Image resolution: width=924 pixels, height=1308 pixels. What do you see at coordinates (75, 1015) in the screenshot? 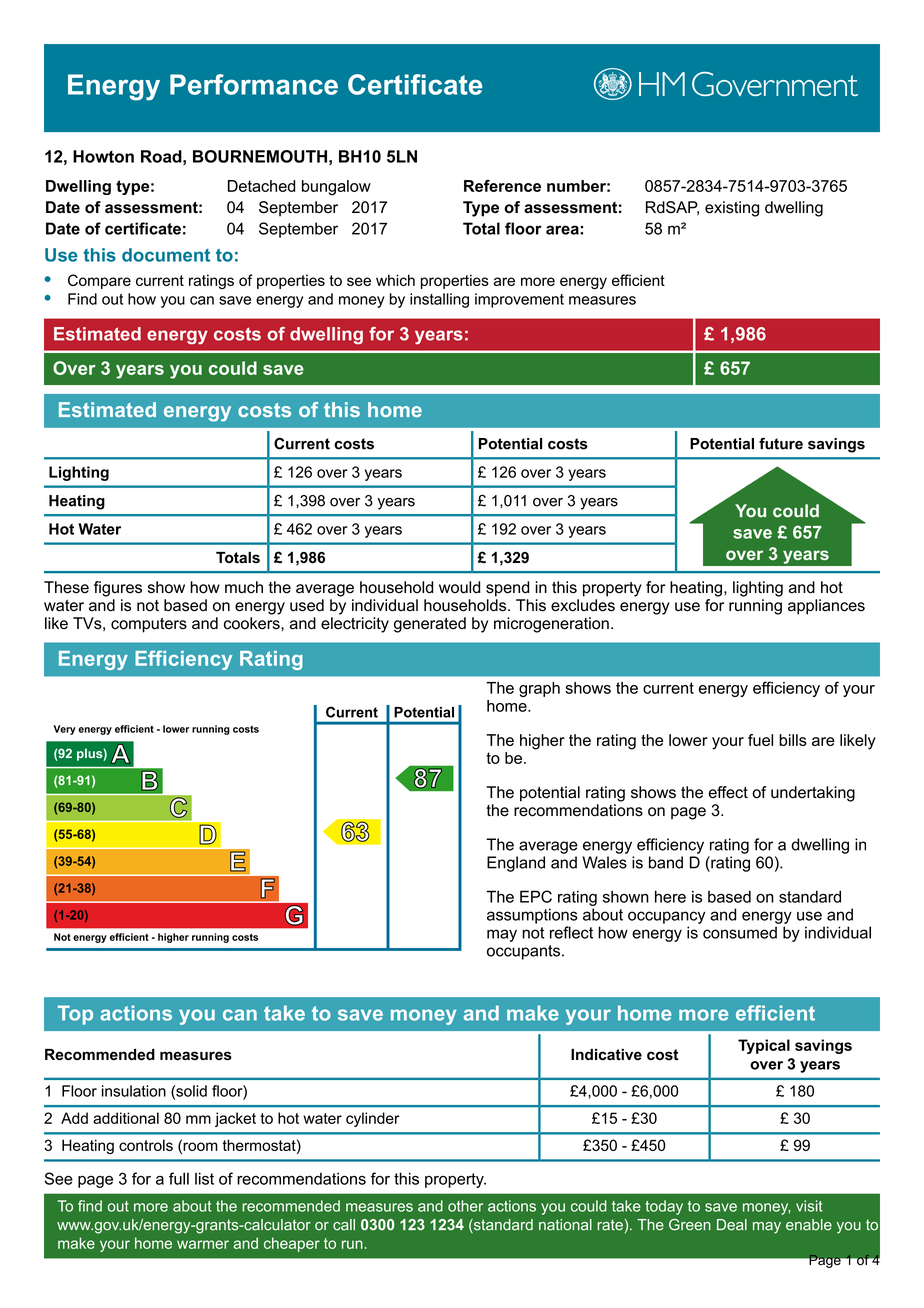
I see `Top` at bounding box center [75, 1015].
